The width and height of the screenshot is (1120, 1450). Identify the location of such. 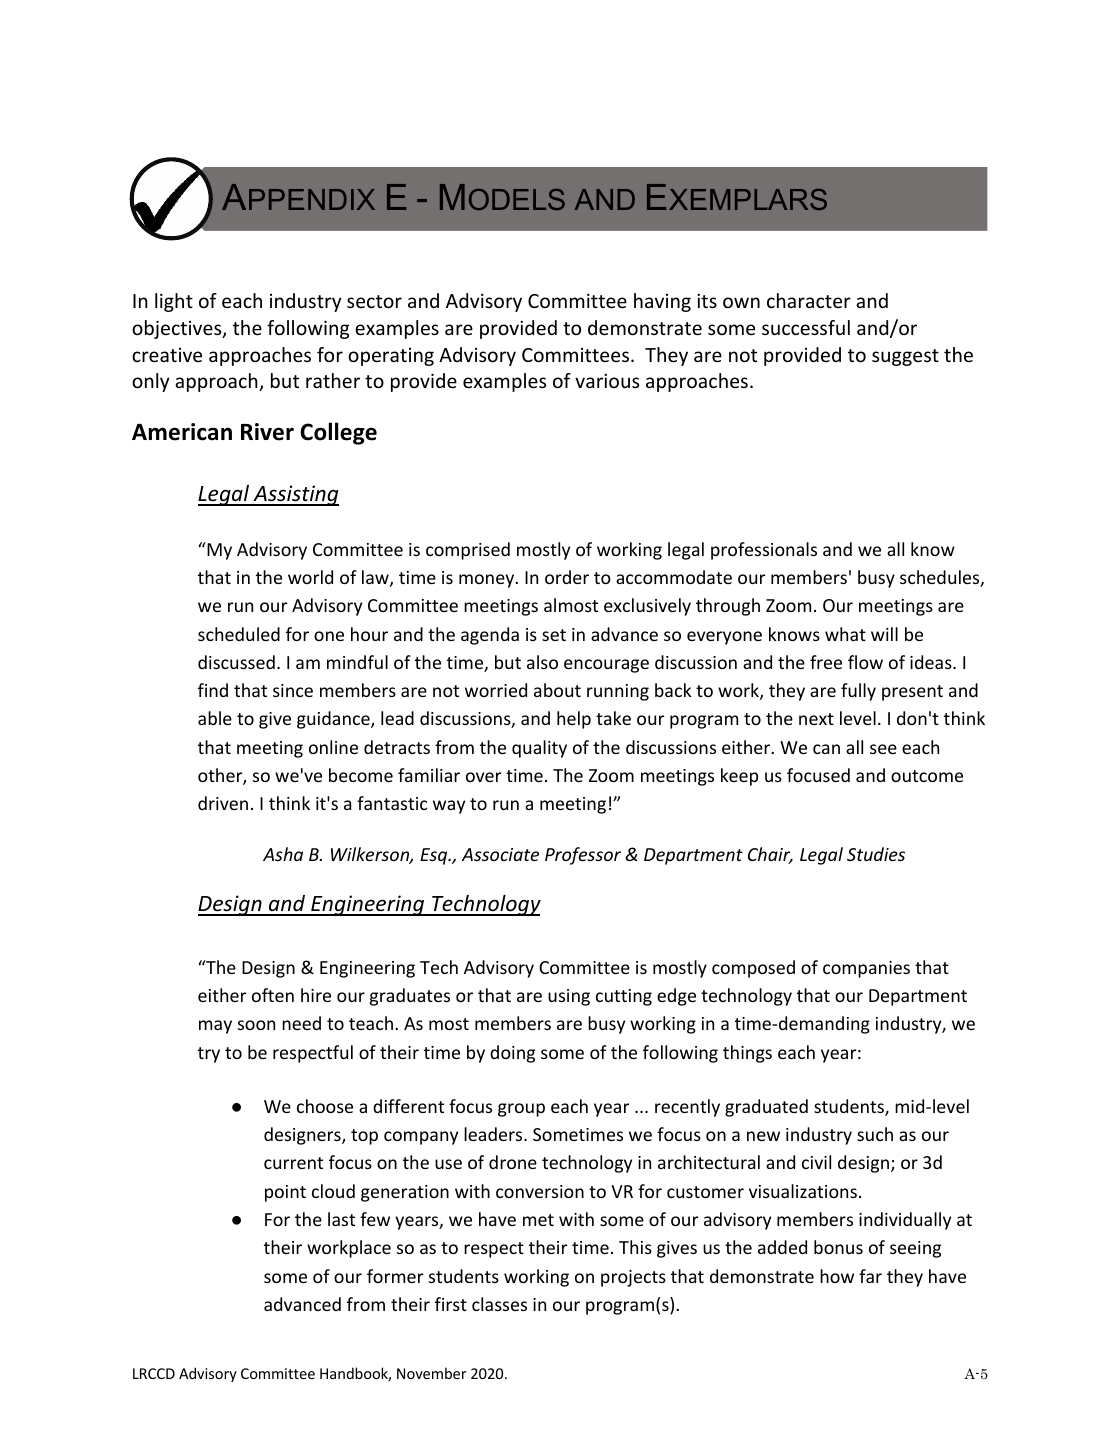
(875, 1134).
